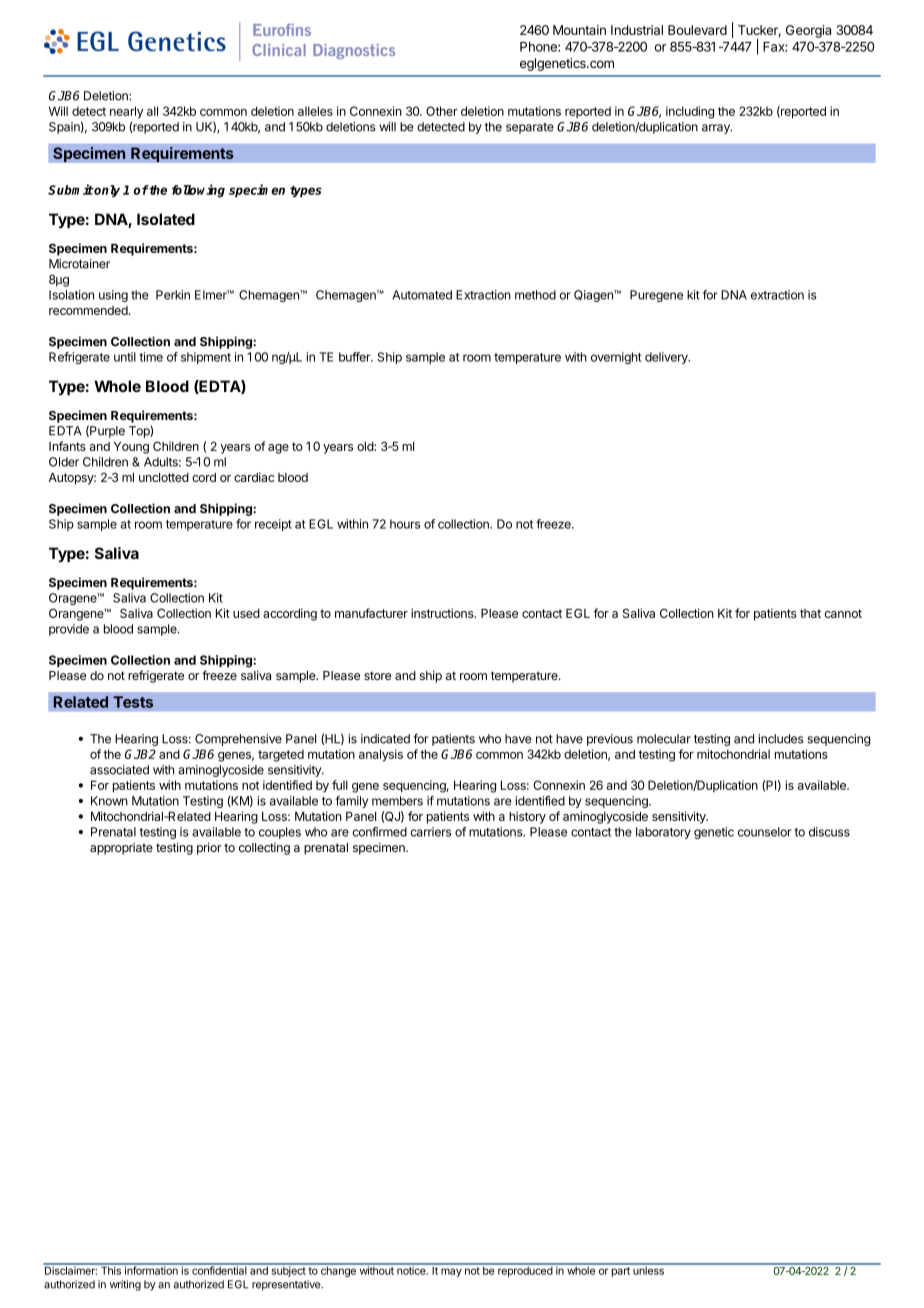 The height and width of the screenshot is (1308, 924). I want to click on counselor, so click(764, 832).
